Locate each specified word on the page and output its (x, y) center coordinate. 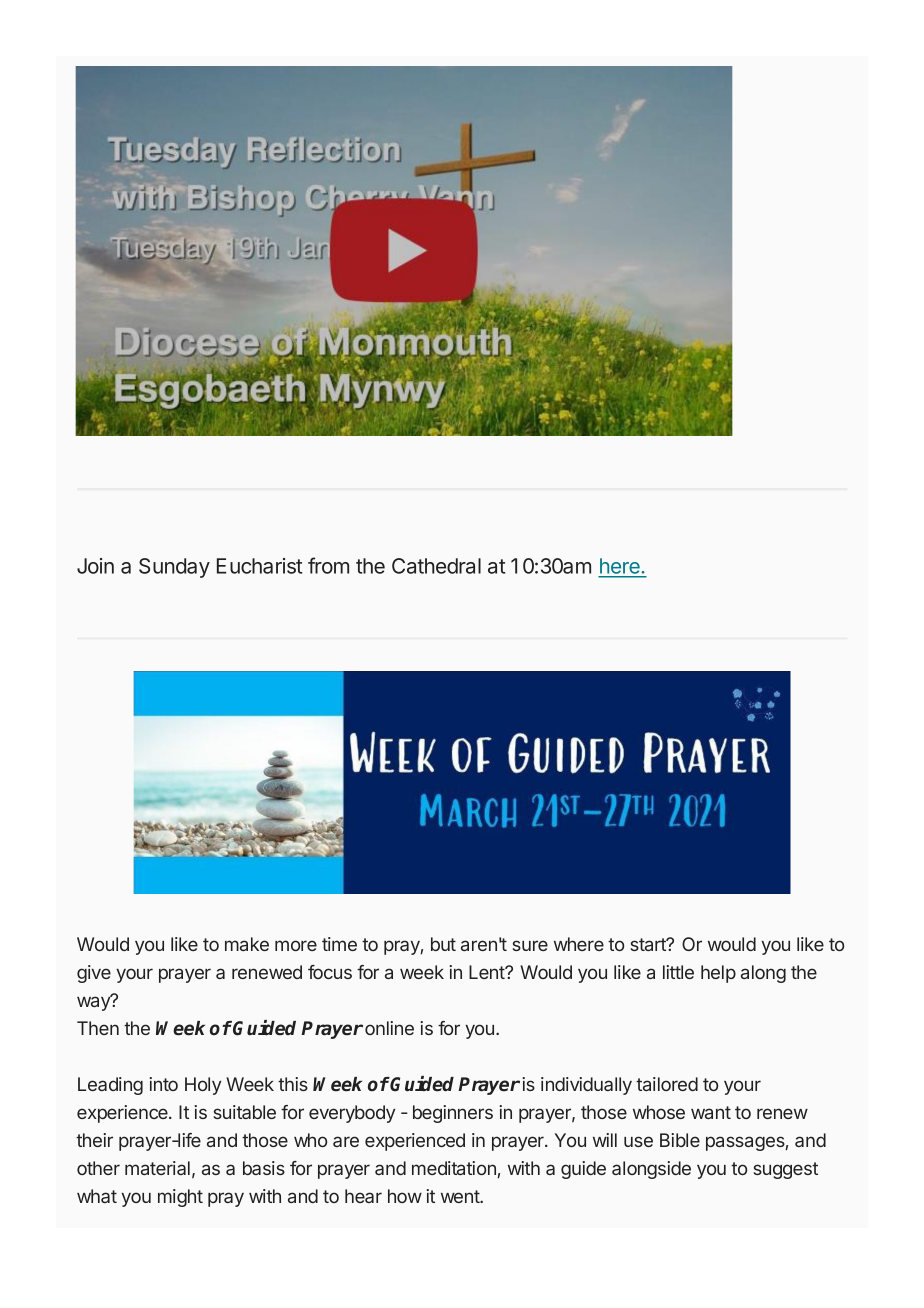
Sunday (174, 568)
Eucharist (259, 566)
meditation (454, 1168)
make (247, 944)
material (157, 1168)
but (443, 944)
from (328, 565)
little (678, 972)
